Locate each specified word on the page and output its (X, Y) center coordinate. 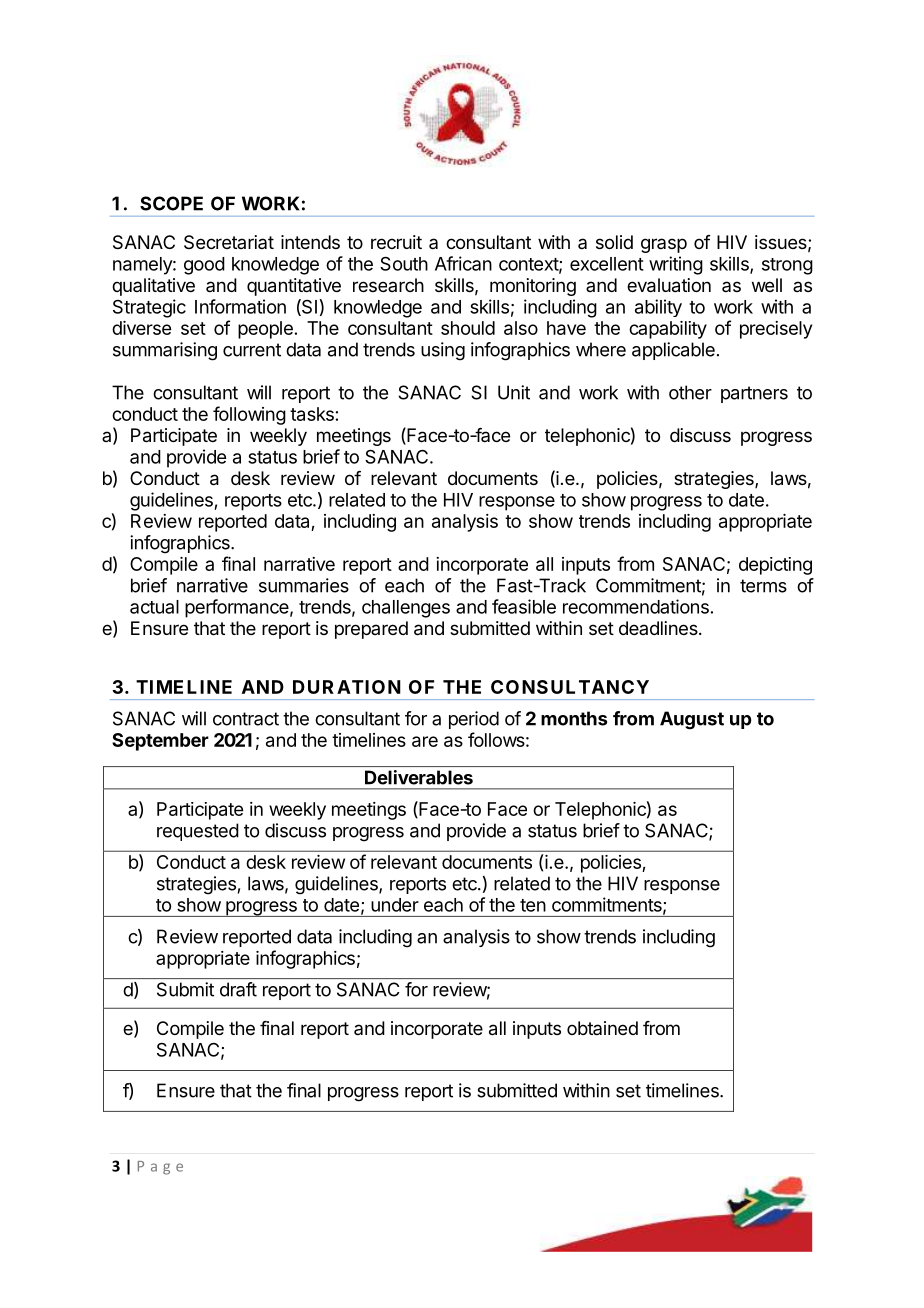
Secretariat (229, 242)
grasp (664, 245)
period (474, 720)
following (249, 415)
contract (246, 719)
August (692, 720)
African (463, 263)
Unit (514, 392)
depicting (775, 566)
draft (238, 989)
